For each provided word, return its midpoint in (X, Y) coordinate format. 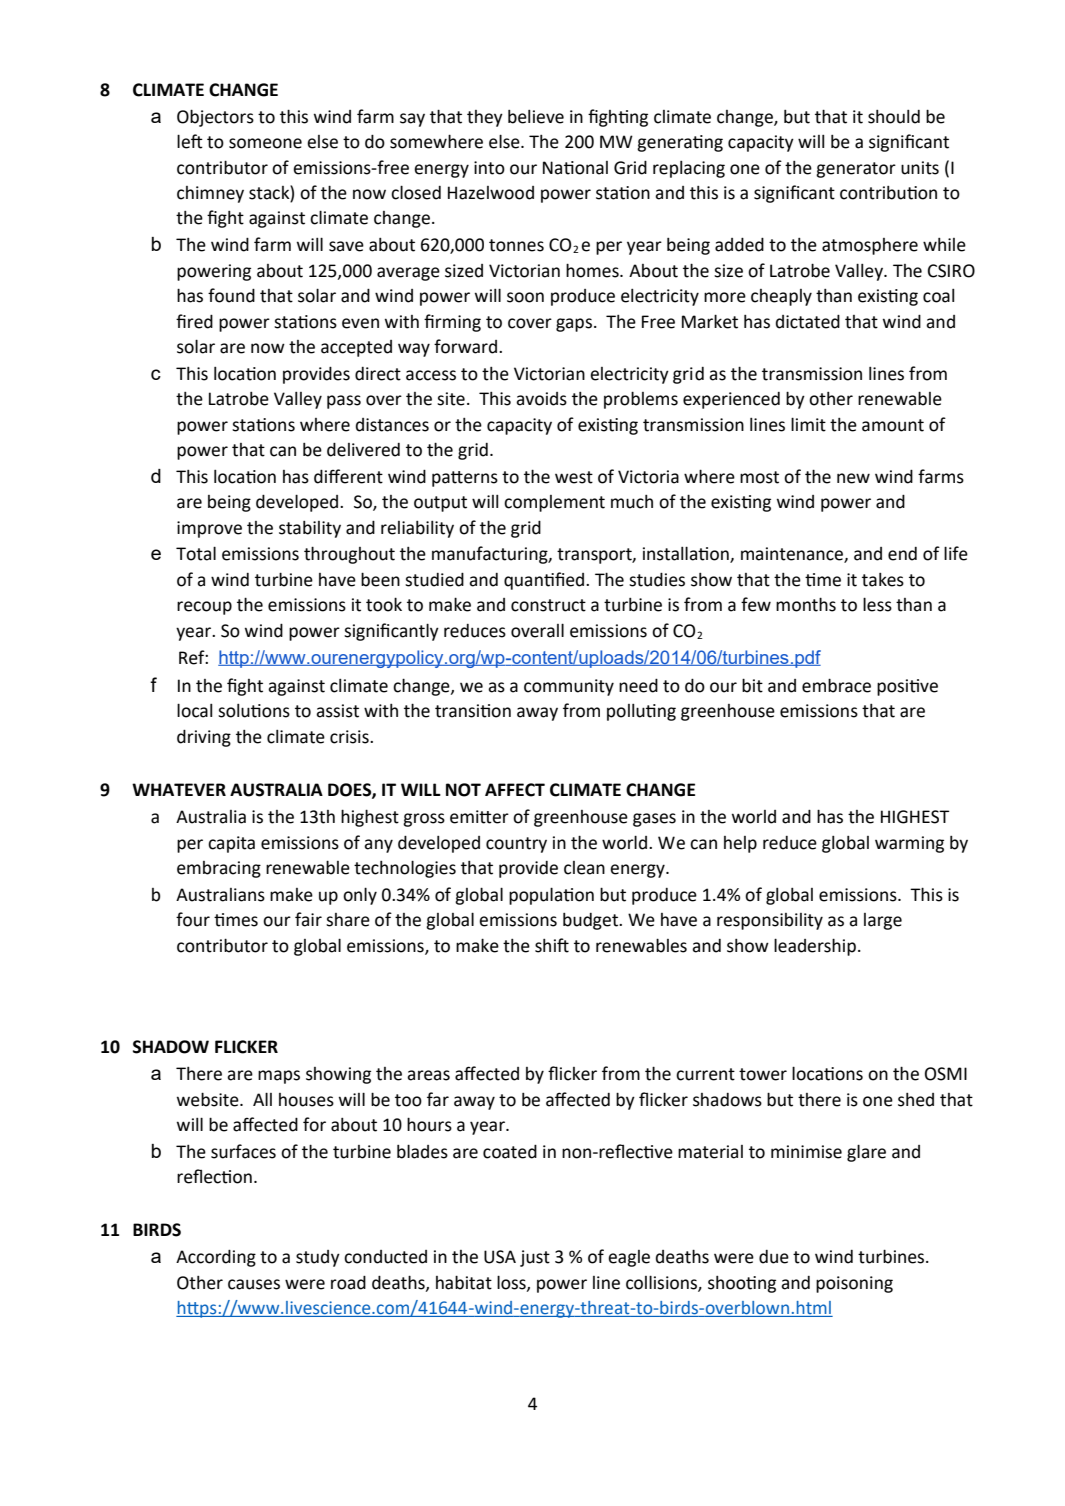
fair (308, 919)
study (318, 1258)
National (575, 168)
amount (893, 425)
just (535, 1258)
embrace (836, 685)
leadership (815, 947)
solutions (254, 711)
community (569, 687)
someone (265, 143)
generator (856, 170)
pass (344, 402)
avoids (541, 399)
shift (552, 945)
